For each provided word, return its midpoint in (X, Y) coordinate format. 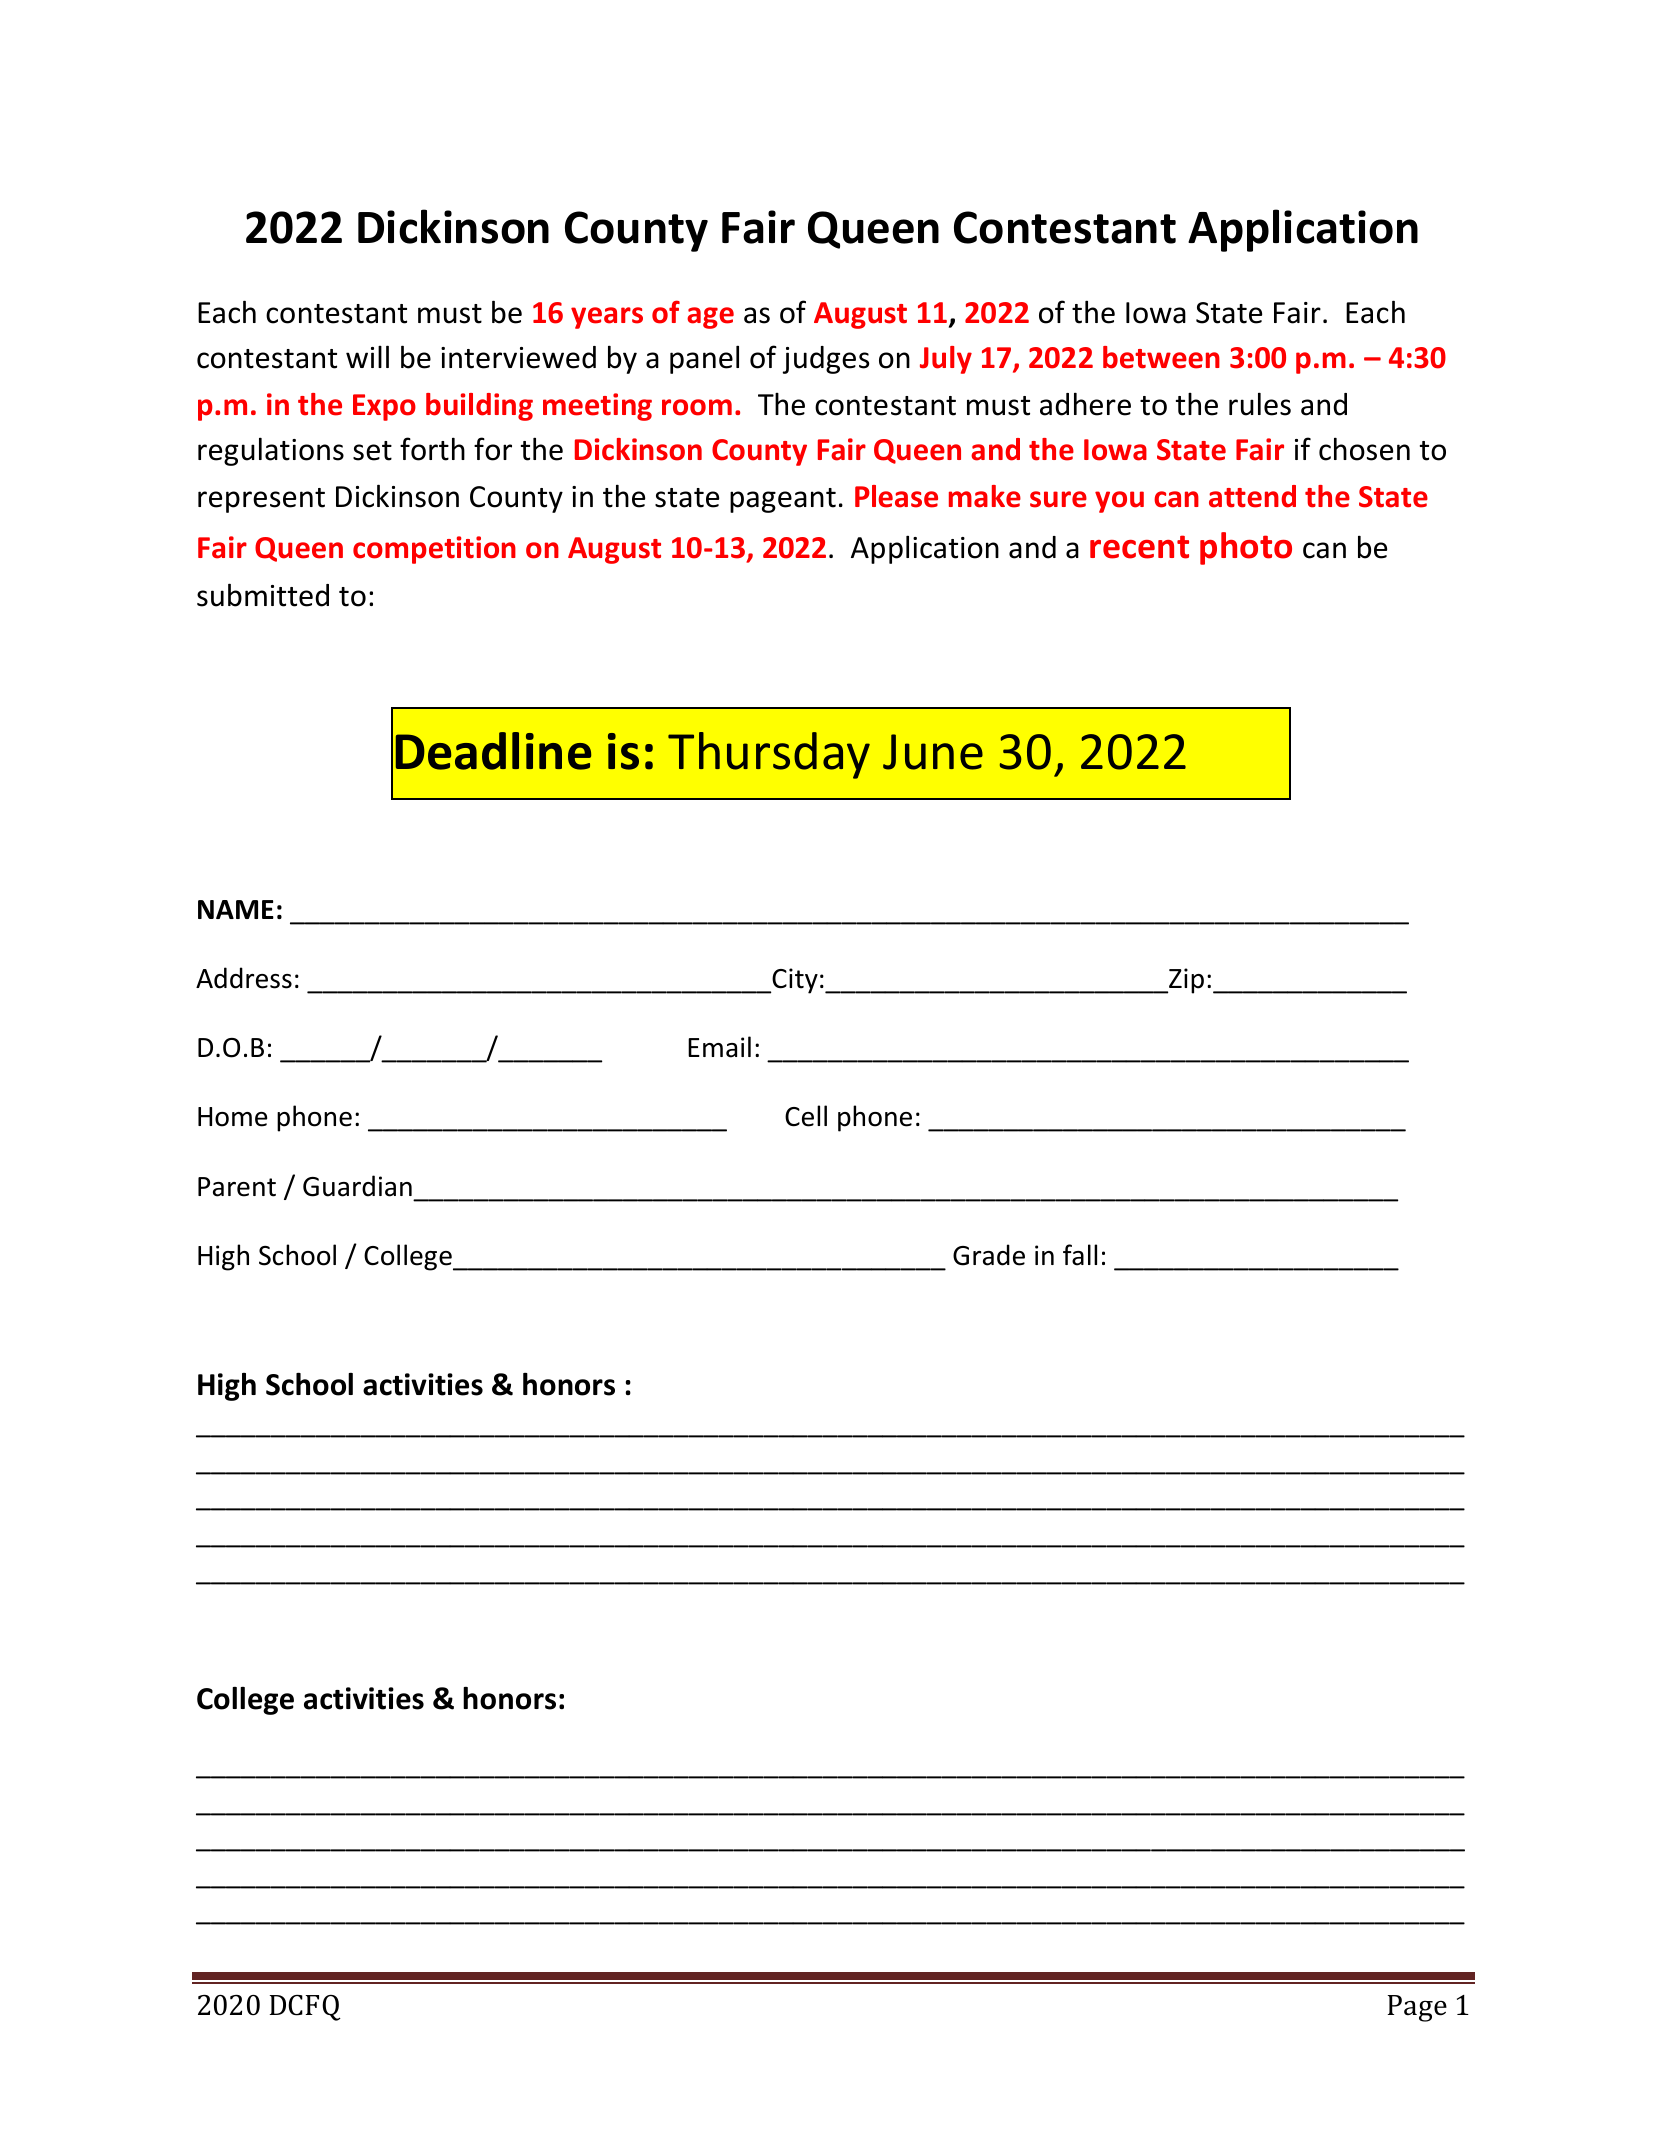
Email (719, 1047)
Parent (237, 1187)
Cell (806, 1116)
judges (826, 360)
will (367, 356)
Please (896, 496)
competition (434, 550)
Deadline (493, 751)
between (1161, 357)
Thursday (769, 755)
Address (244, 978)
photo (1246, 548)
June (933, 752)
